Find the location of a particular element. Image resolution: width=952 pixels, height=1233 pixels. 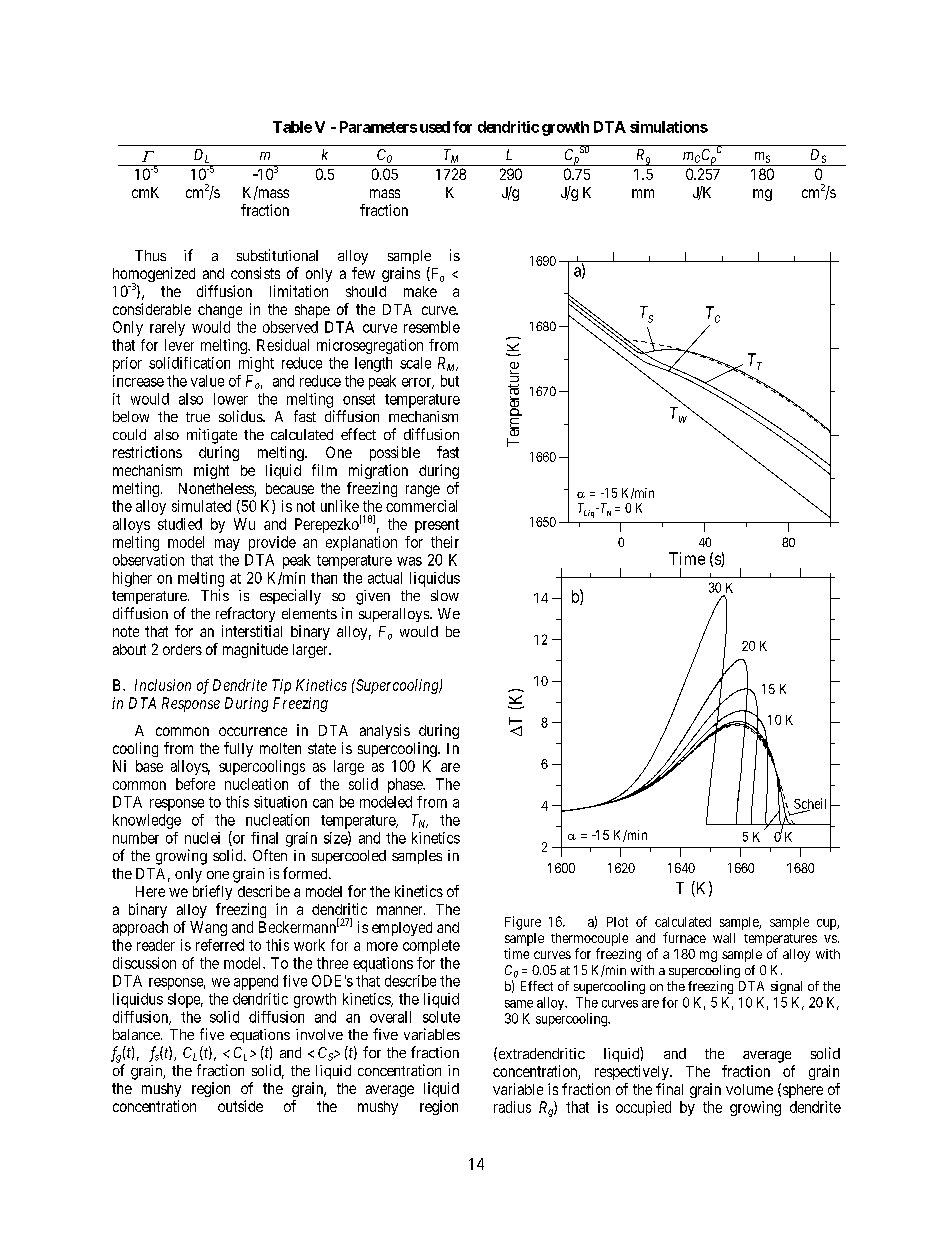

present is located at coordinates (437, 526).
